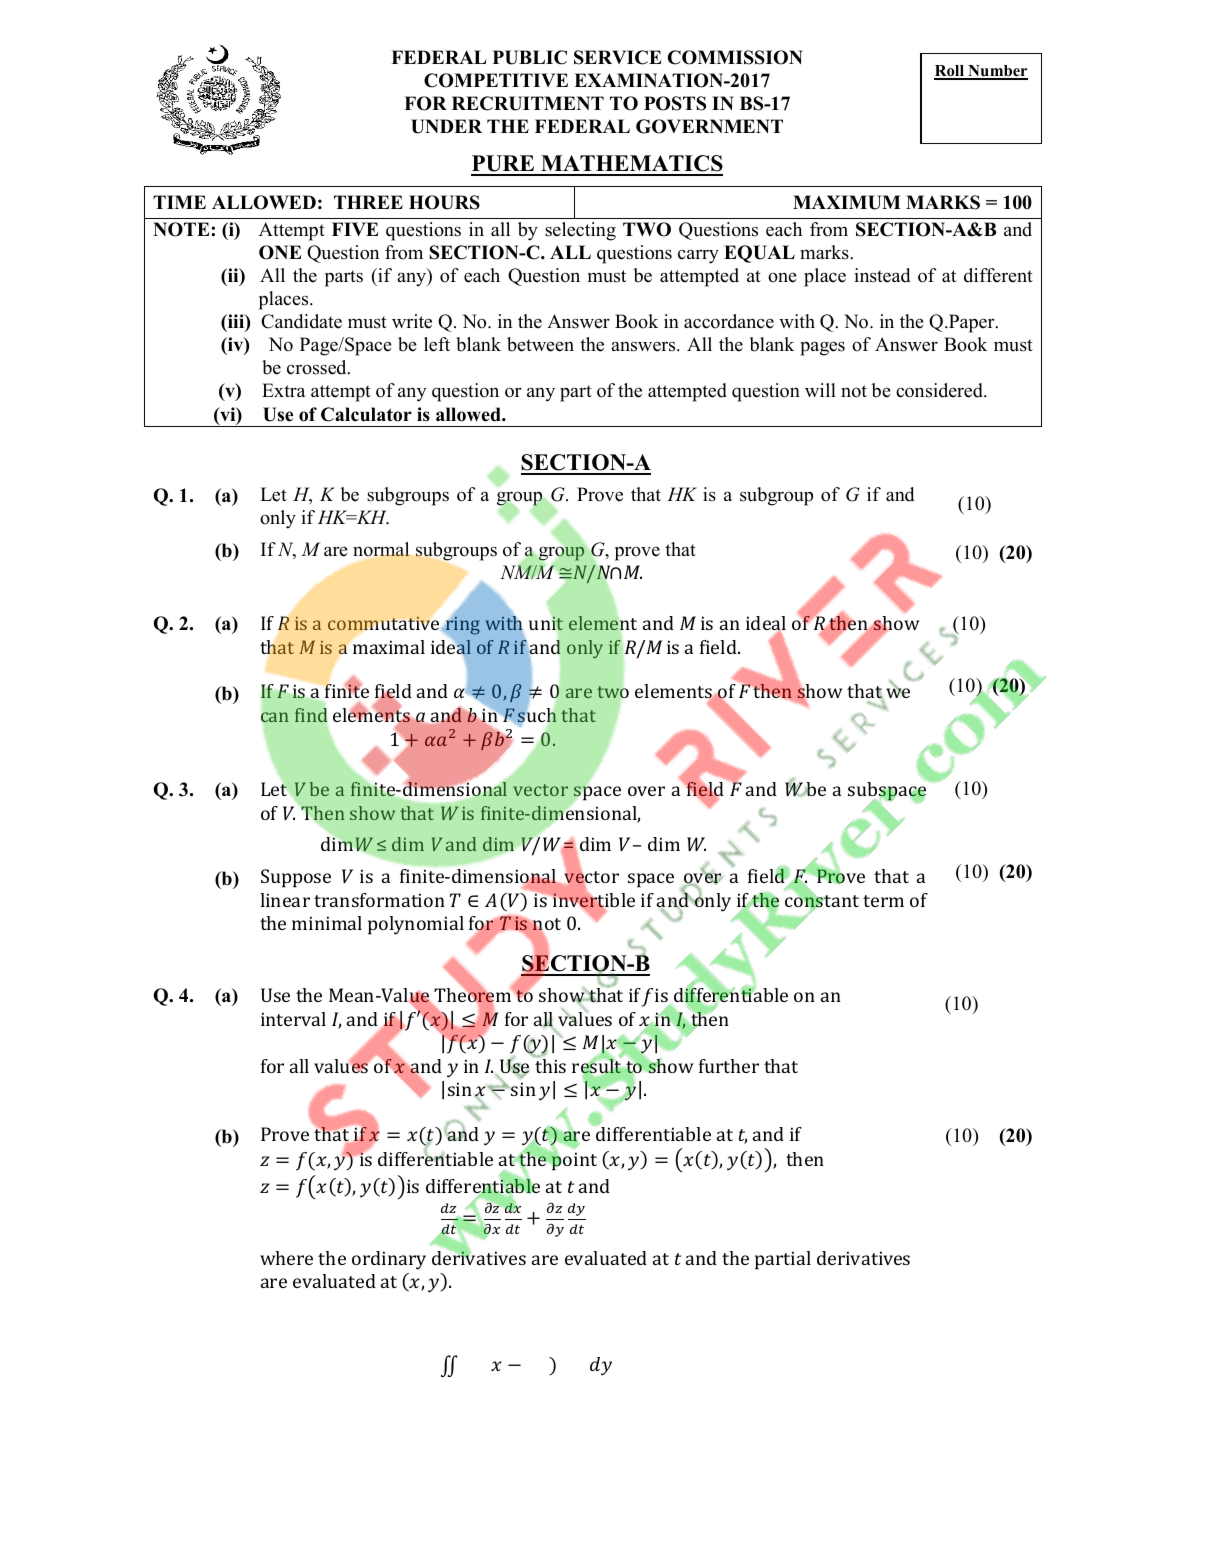 The image size is (1209, 1565). Describe the element at coordinates (383, 623) in the screenshot. I see `commutative` at that location.
